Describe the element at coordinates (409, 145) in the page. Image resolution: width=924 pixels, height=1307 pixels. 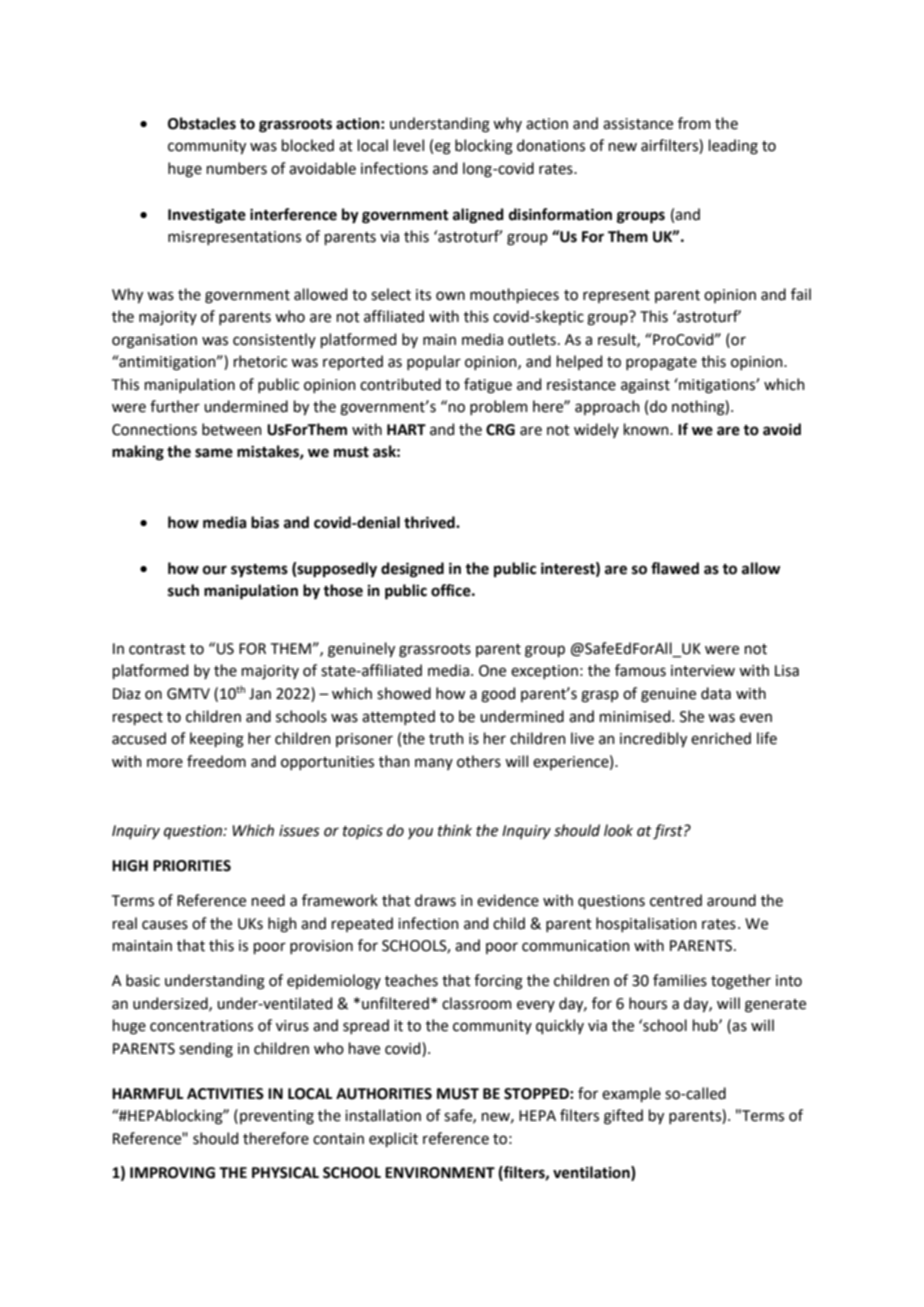
I see `level` at that location.
